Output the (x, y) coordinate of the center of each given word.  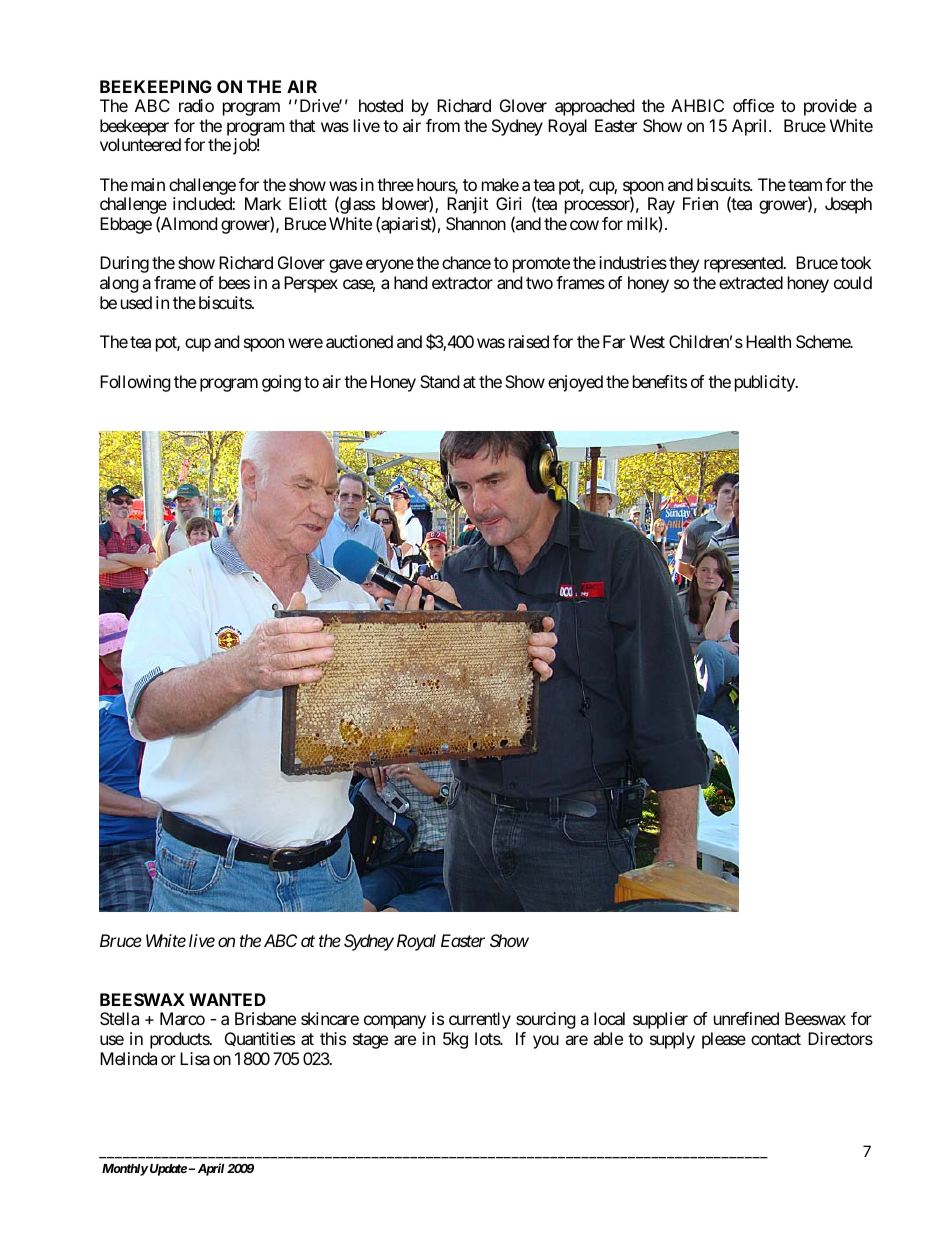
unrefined (746, 1018)
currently (480, 1020)
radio (196, 105)
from (443, 125)
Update (168, 1170)
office (753, 105)
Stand (439, 381)
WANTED (227, 999)
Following (135, 383)
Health (768, 341)
